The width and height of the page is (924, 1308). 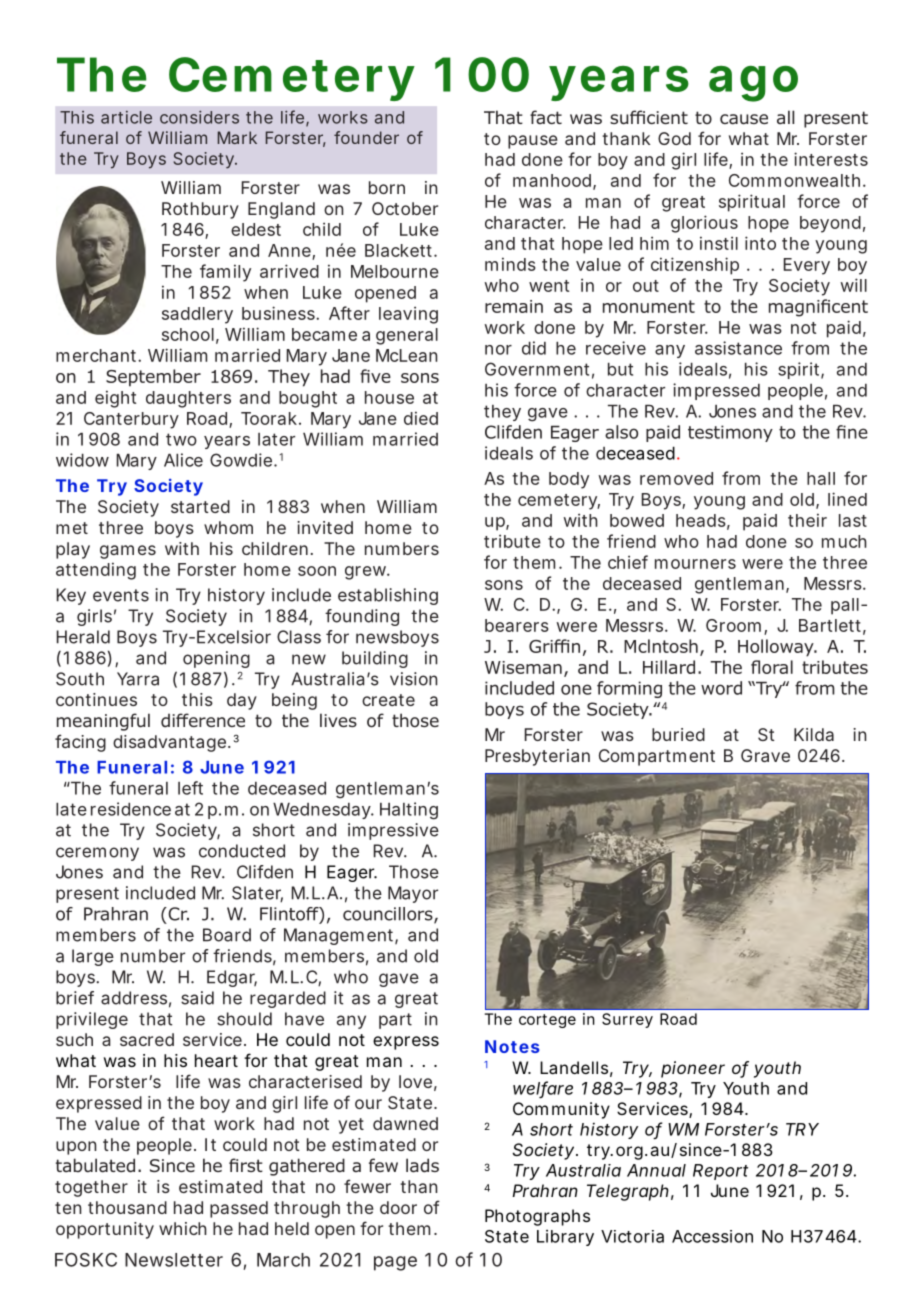 What do you see at coordinates (627, 1020) in the page?
I see `Surrey` at bounding box center [627, 1020].
